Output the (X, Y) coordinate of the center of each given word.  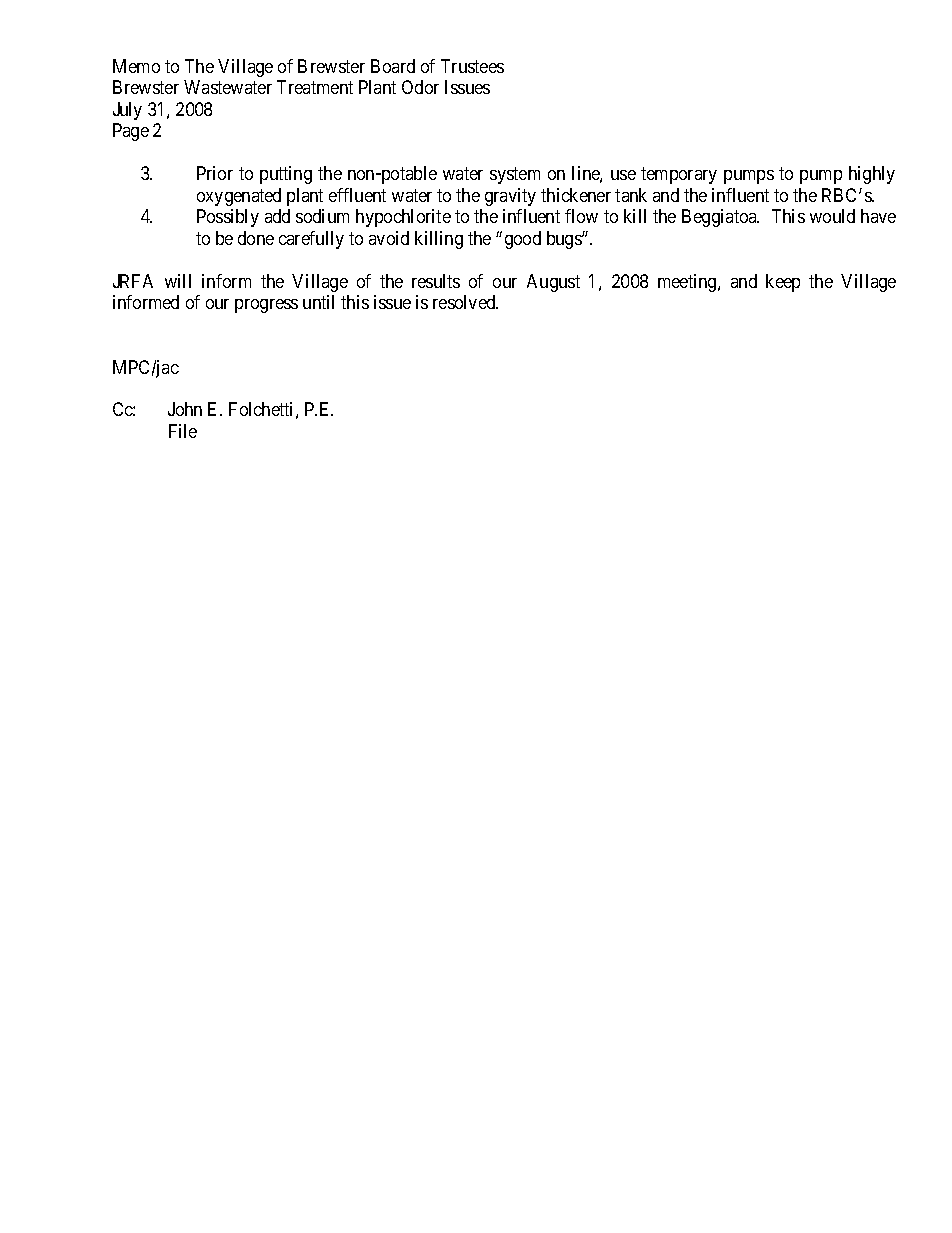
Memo (136, 66)
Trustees (472, 66)
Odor (420, 87)
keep (783, 283)
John (185, 409)
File (183, 431)
